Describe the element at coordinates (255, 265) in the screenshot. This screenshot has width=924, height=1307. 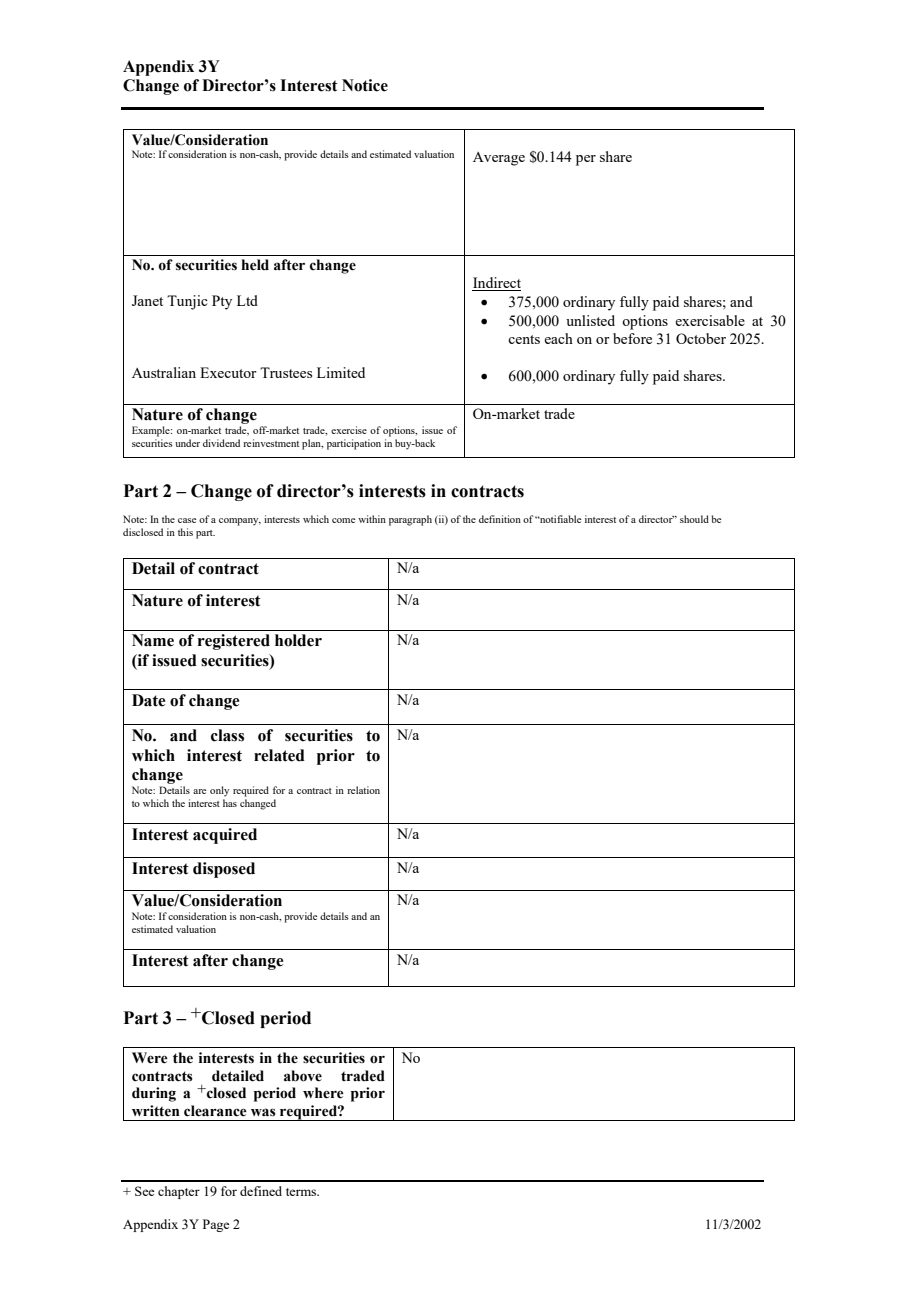
I see `held` at that location.
